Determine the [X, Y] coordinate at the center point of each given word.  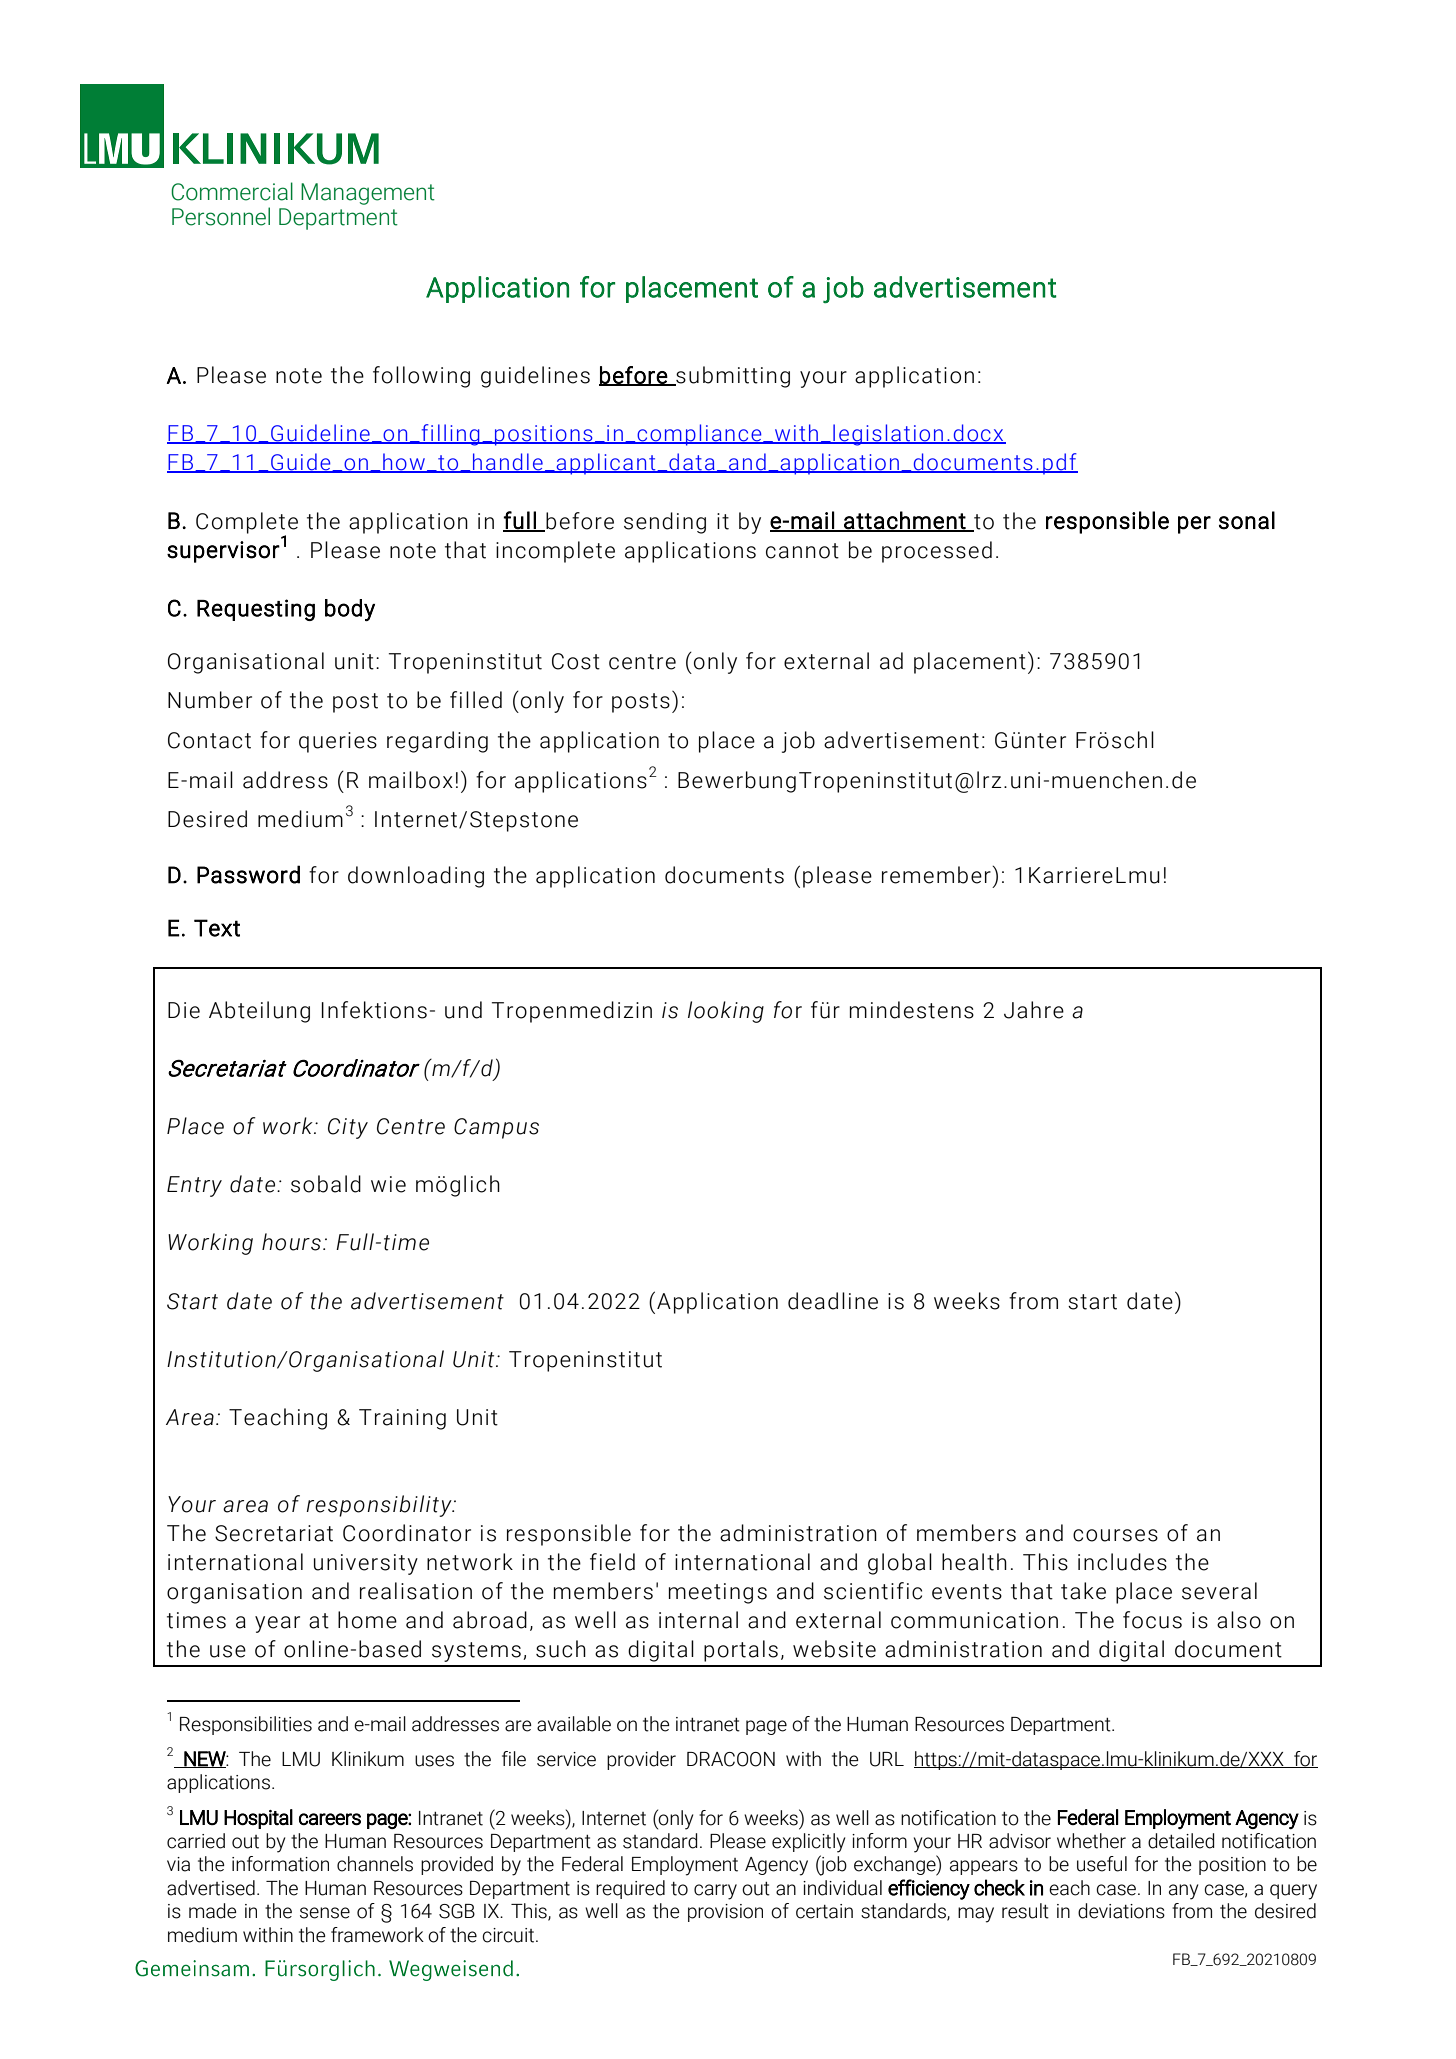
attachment [905, 521]
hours [291, 1242]
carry [715, 1892]
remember [937, 875]
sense [325, 1913]
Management [368, 194]
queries [338, 742]
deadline [833, 1301]
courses [1115, 1535]
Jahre [1034, 1010]
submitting [732, 377]
